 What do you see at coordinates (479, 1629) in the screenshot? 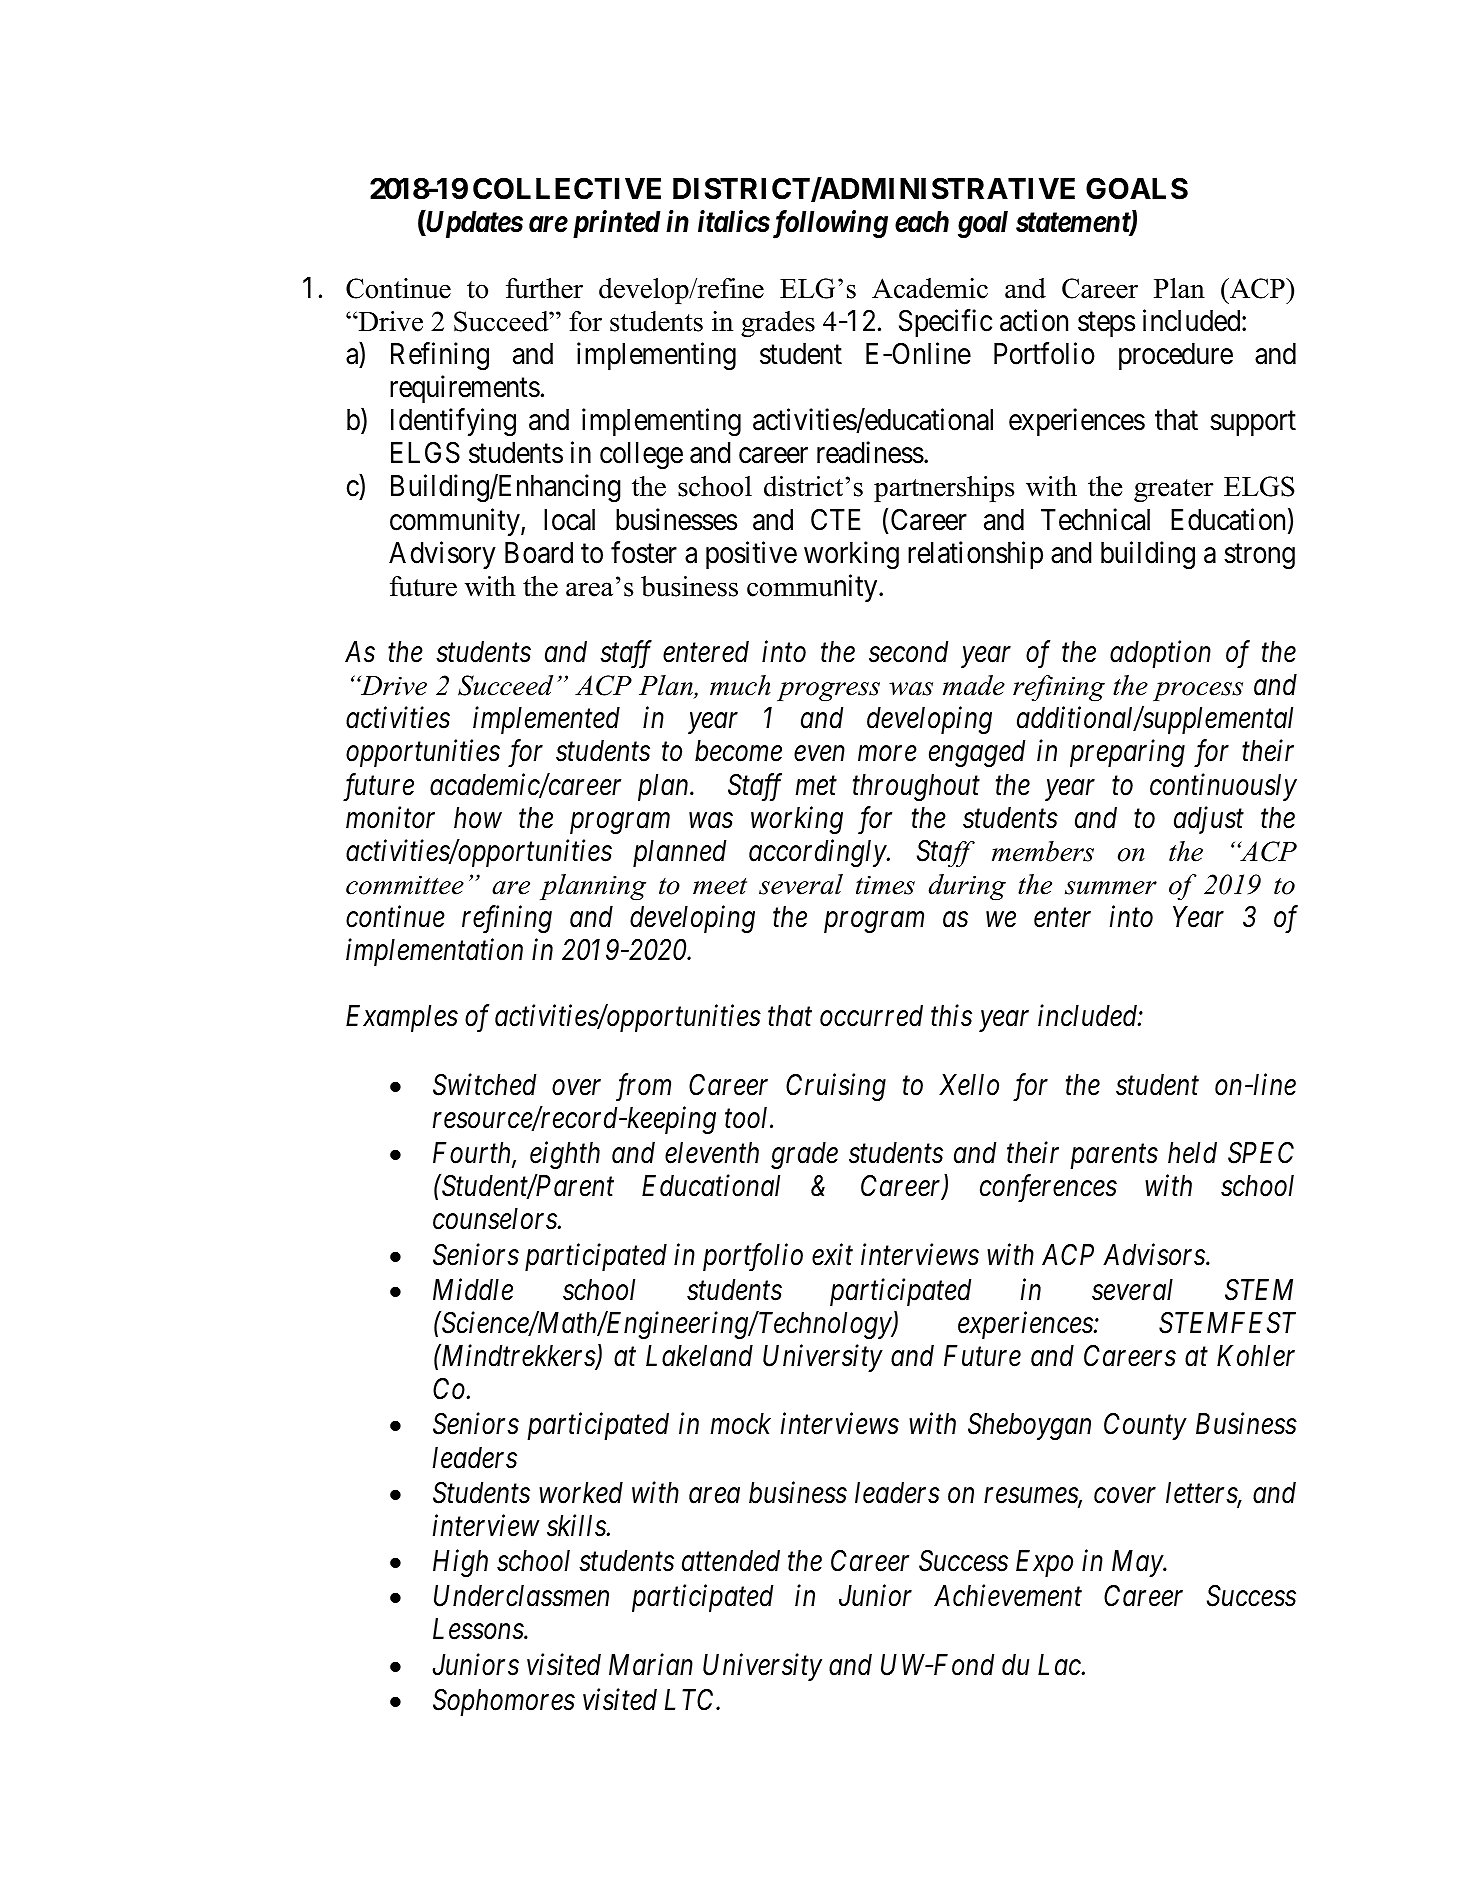
I see `Lessons` at bounding box center [479, 1629].
